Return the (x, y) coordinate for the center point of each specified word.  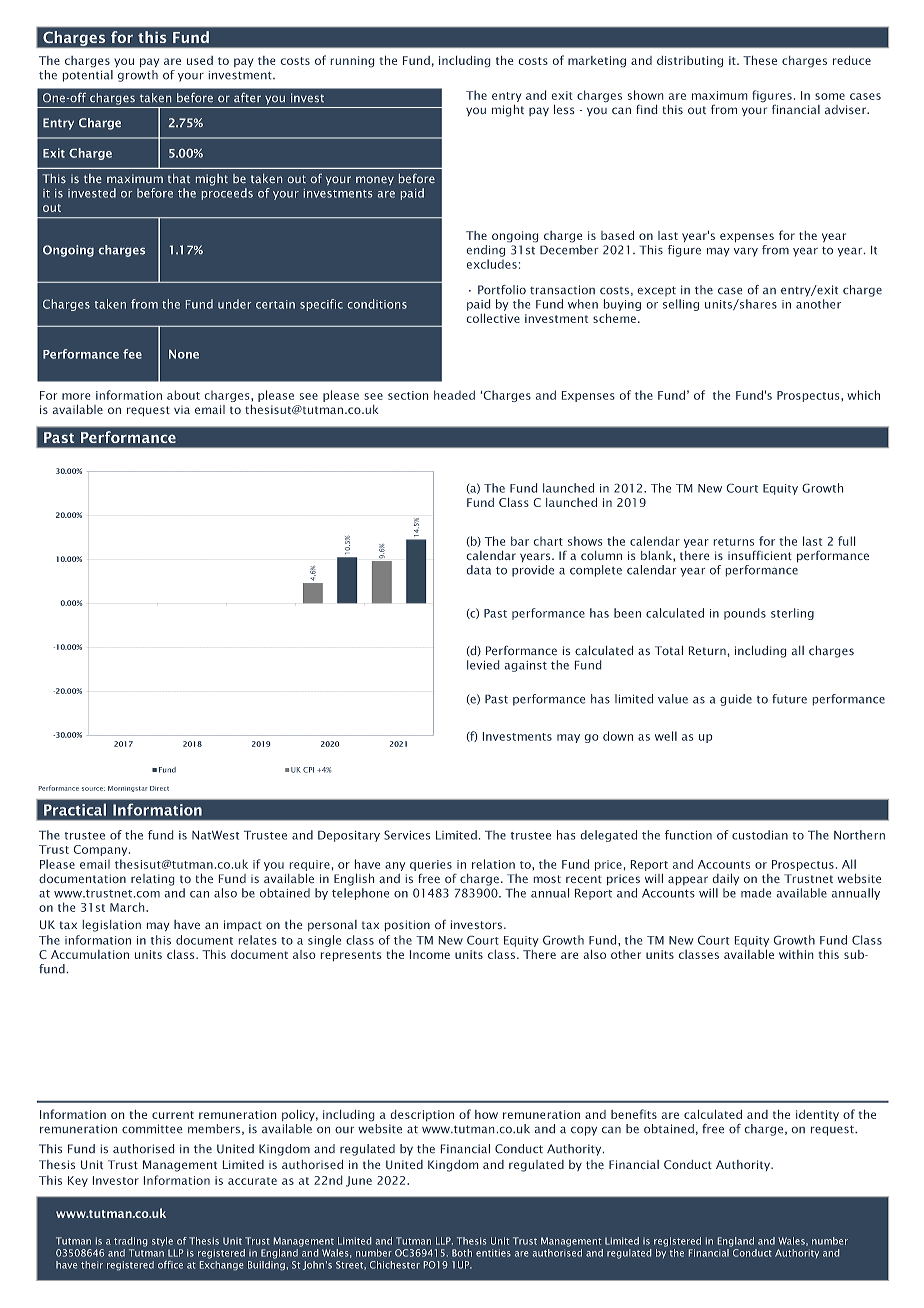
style (162, 1241)
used (200, 60)
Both (462, 1253)
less (564, 109)
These (760, 60)
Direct (159, 788)
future (789, 699)
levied (483, 665)
